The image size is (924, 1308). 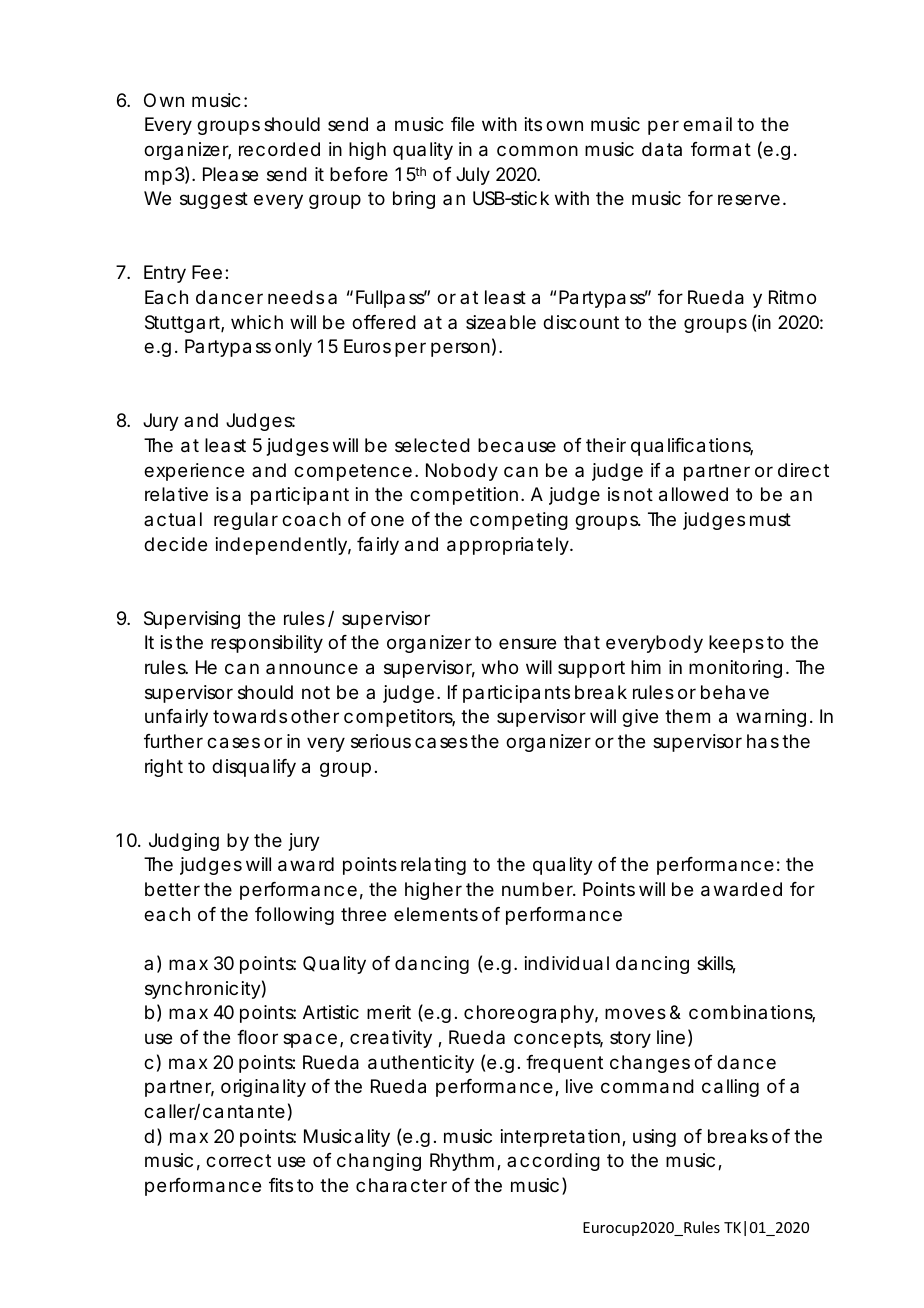 What do you see at coordinates (500, 667) in the screenshot?
I see `who` at bounding box center [500, 667].
